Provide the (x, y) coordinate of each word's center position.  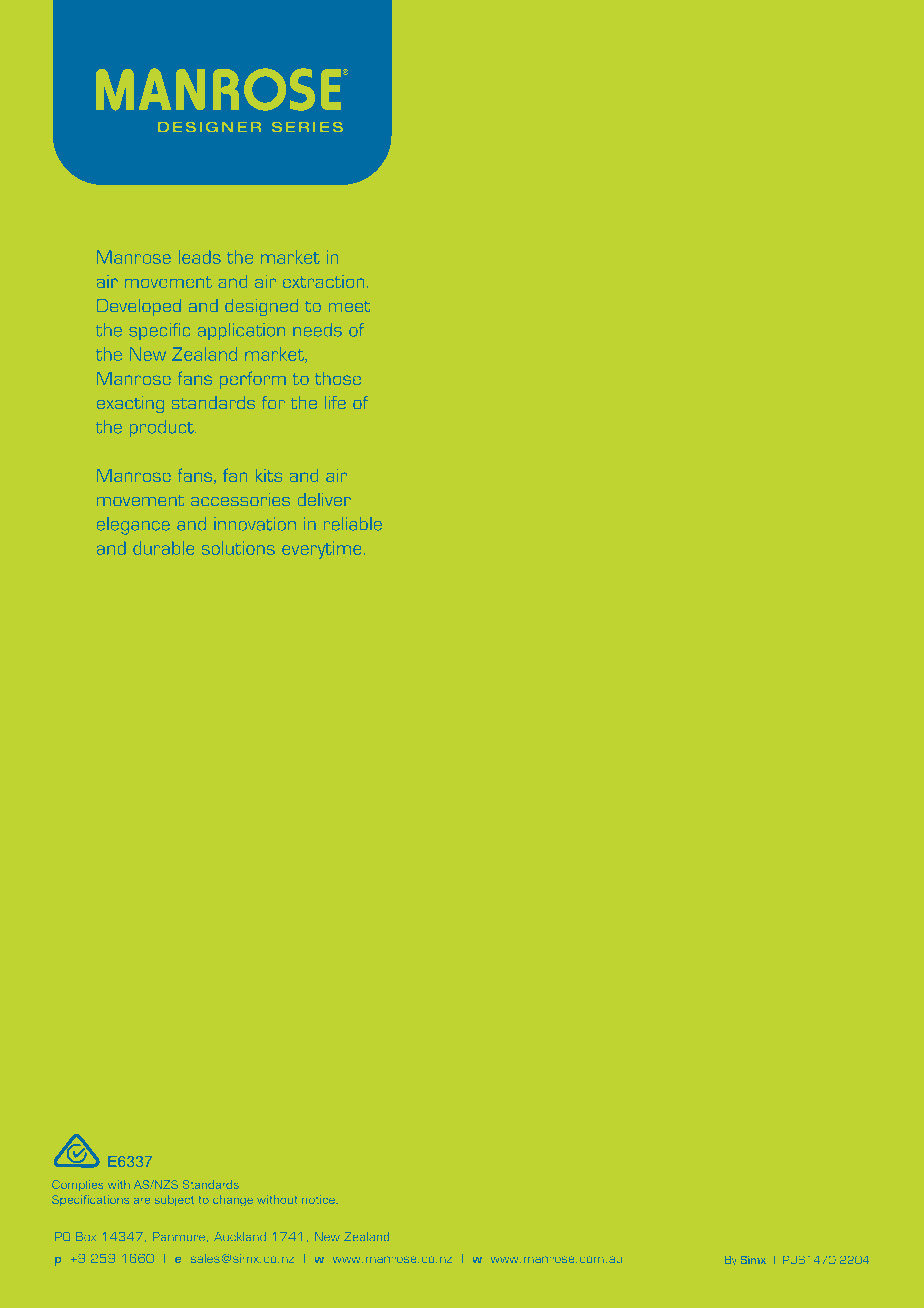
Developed (139, 307)
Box (86, 1236)
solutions (238, 548)
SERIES (307, 127)
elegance (133, 526)
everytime (323, 550)
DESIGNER (209, 127)
